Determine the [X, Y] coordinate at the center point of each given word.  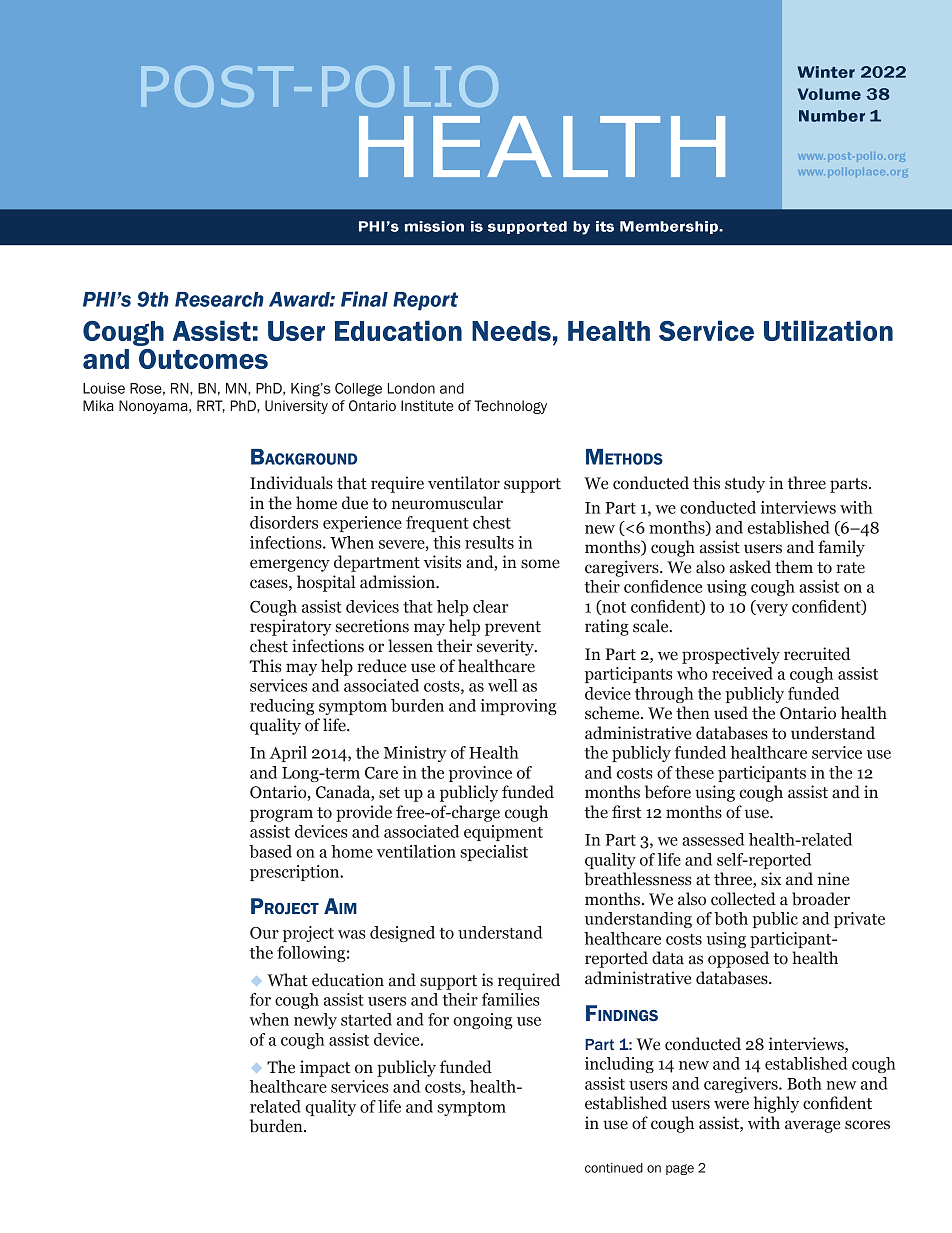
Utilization [828, 330]
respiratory [291, 627]
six [771, 879]
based [270, 851]
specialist [494, 853]
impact [325, 1068]
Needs [511, 331]
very [771, 610]
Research [219, 299]
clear [490, 606]
